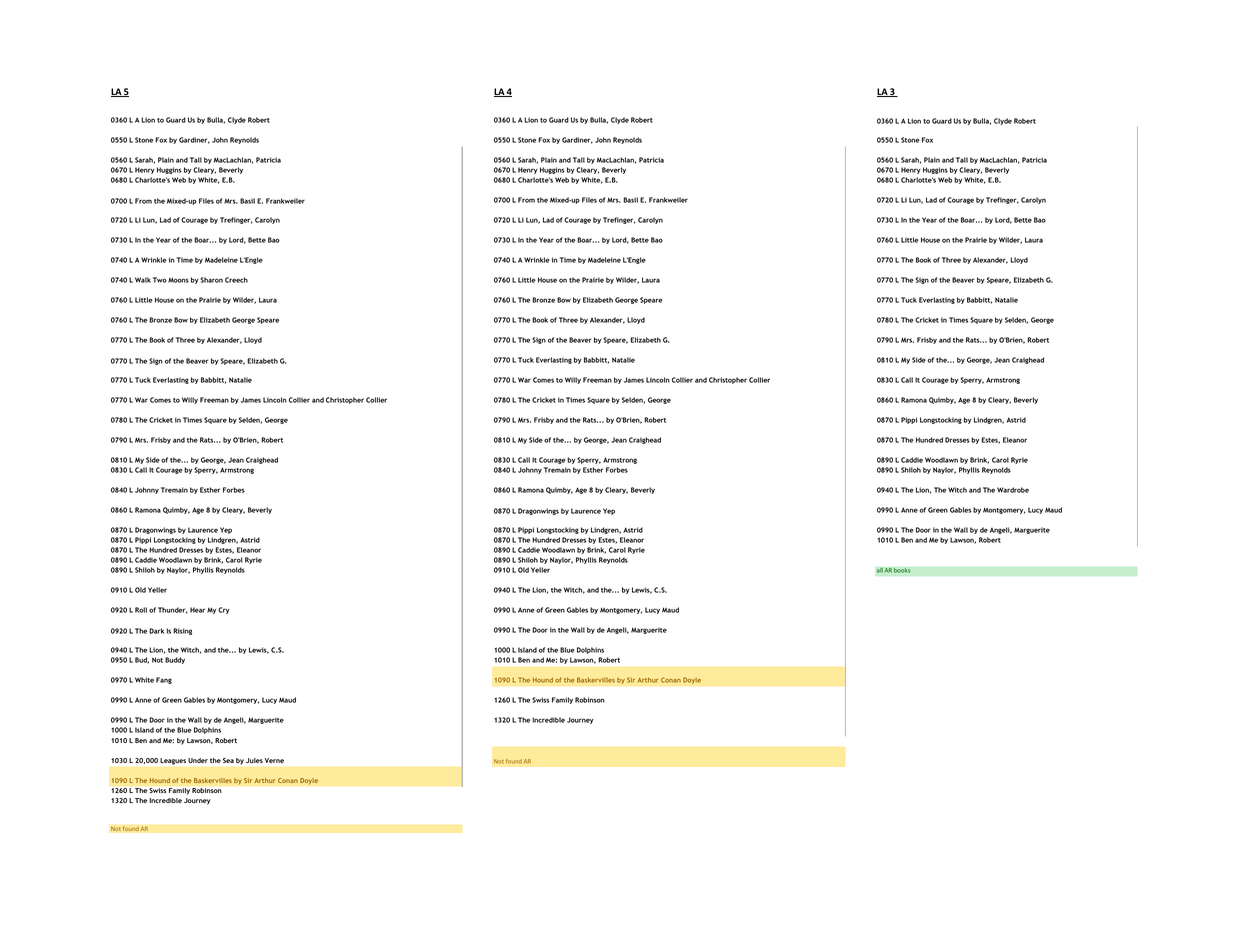  Describe the element at coordinates (178, 280) in the image. I see `Moons` at that location.
